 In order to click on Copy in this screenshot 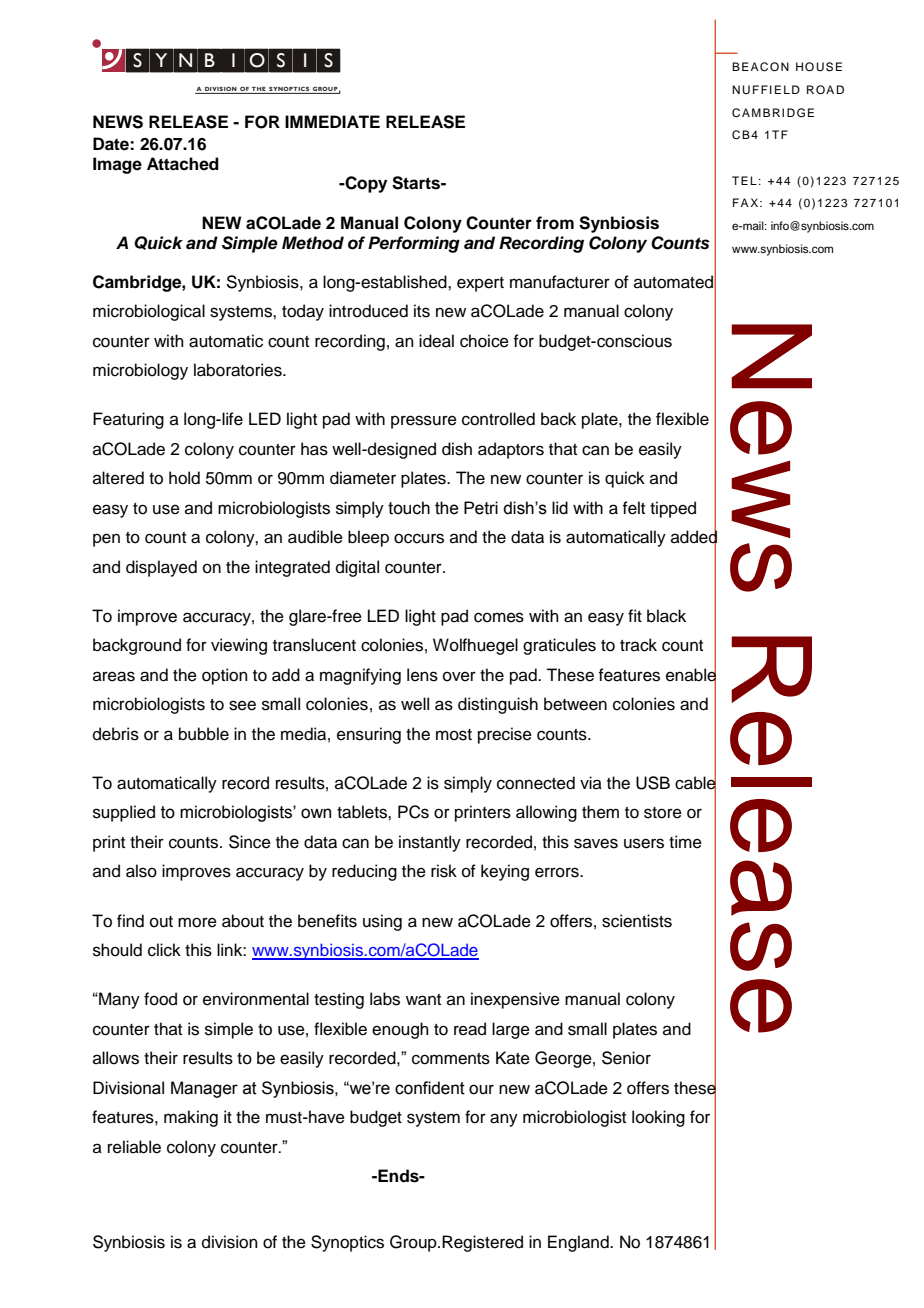, I will do `click(365, 184)`.
